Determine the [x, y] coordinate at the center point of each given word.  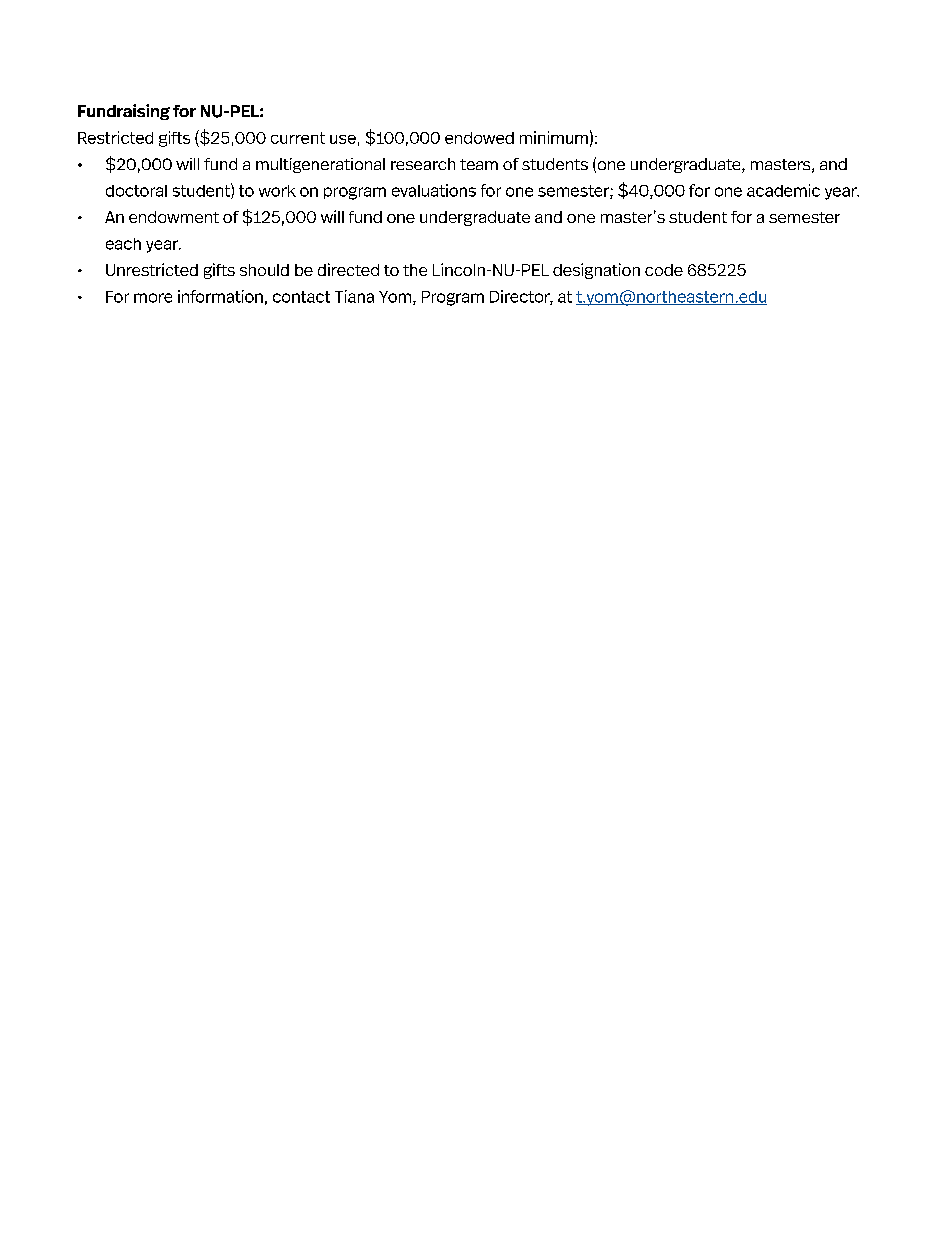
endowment [174, 217]
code [664, 270]
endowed [479, 138]
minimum [554, 137]
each [123, 244]
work [277, 191]
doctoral [136, 191]
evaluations [434, 190]
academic [783, 190]
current [298, 138]
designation [596, 271]
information [220, 296]
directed [348, 269]
